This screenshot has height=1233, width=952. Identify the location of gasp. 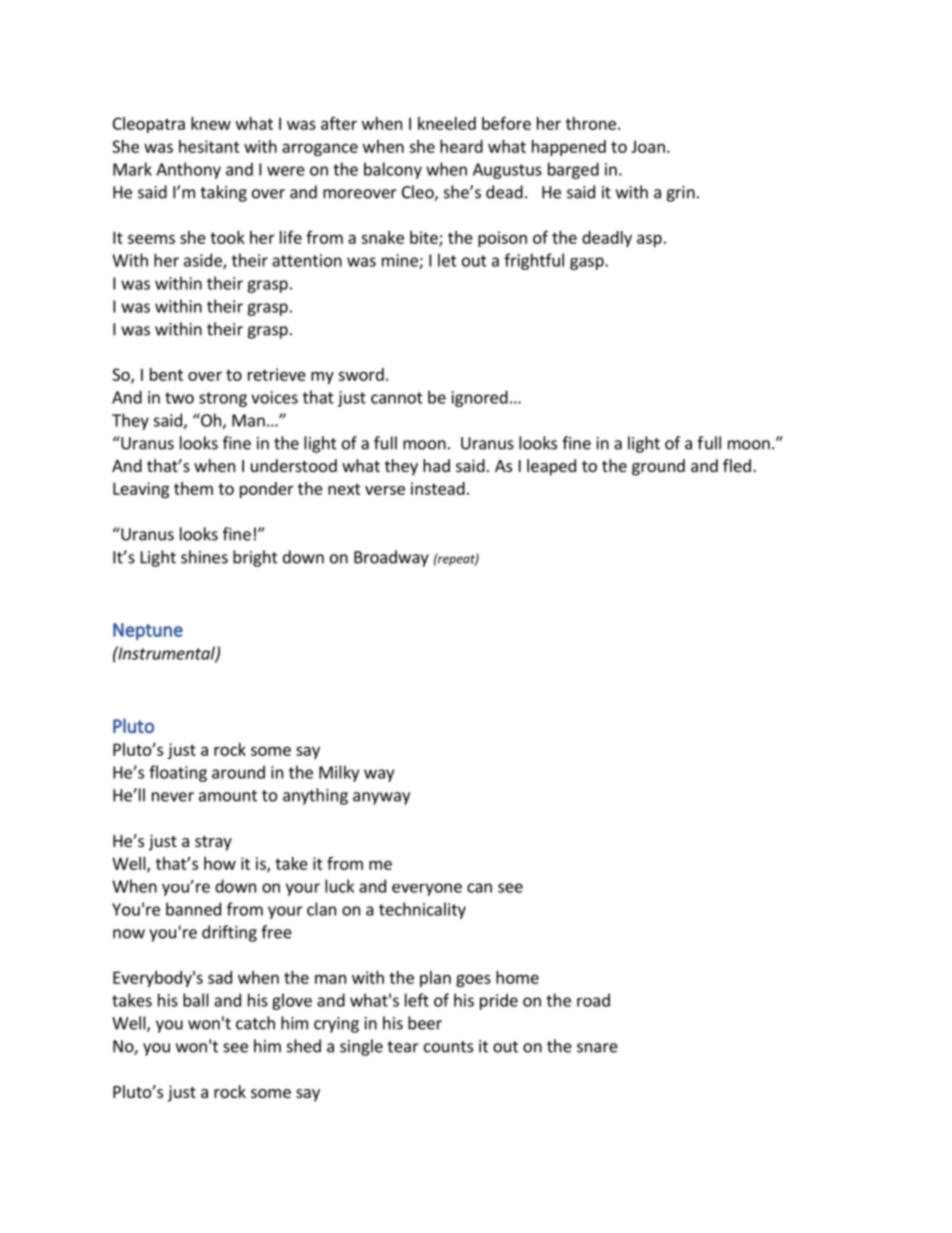
(588, 263).
